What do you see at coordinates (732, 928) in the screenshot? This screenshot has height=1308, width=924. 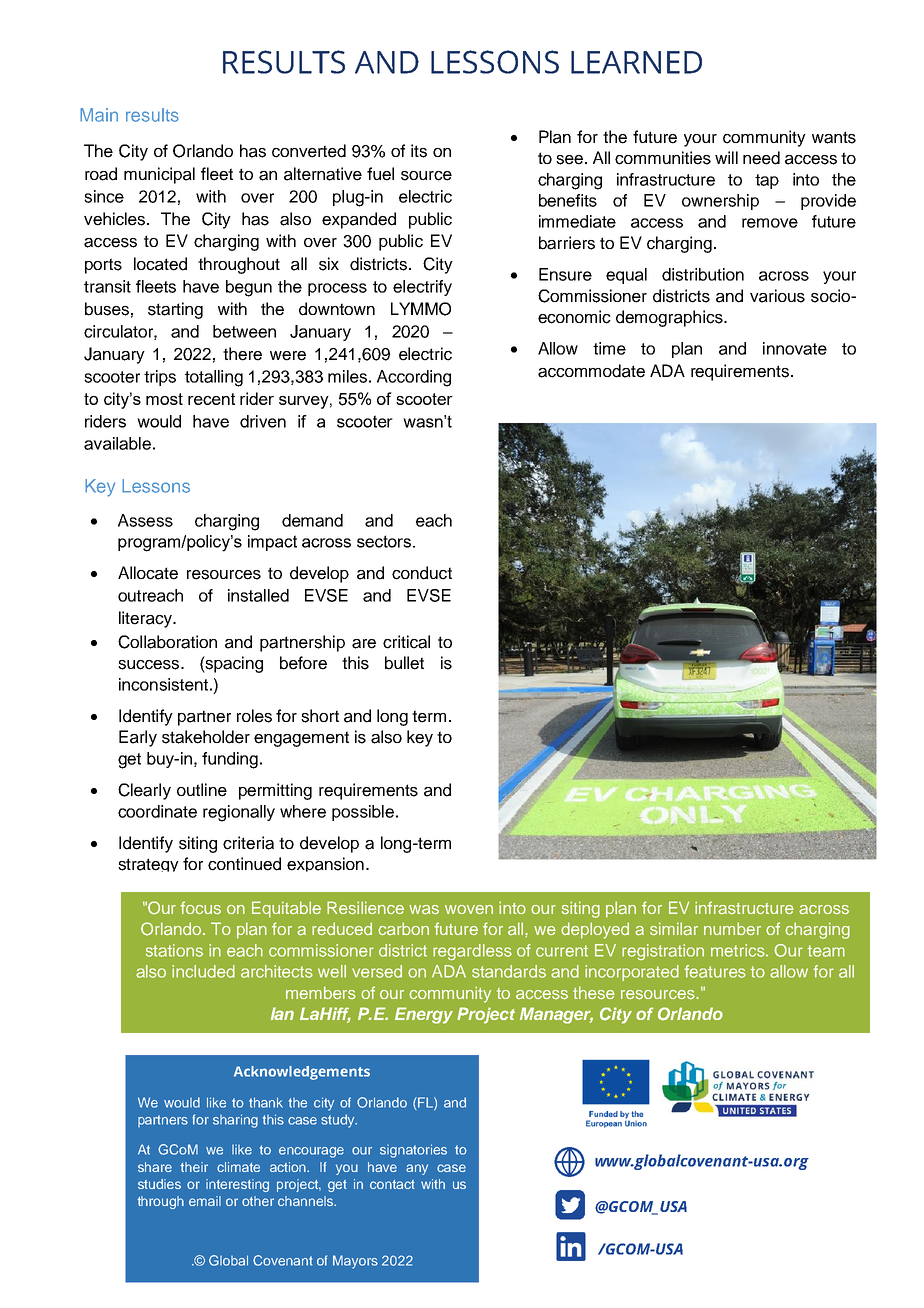 I see `number` at bounding box center [732, 928].
